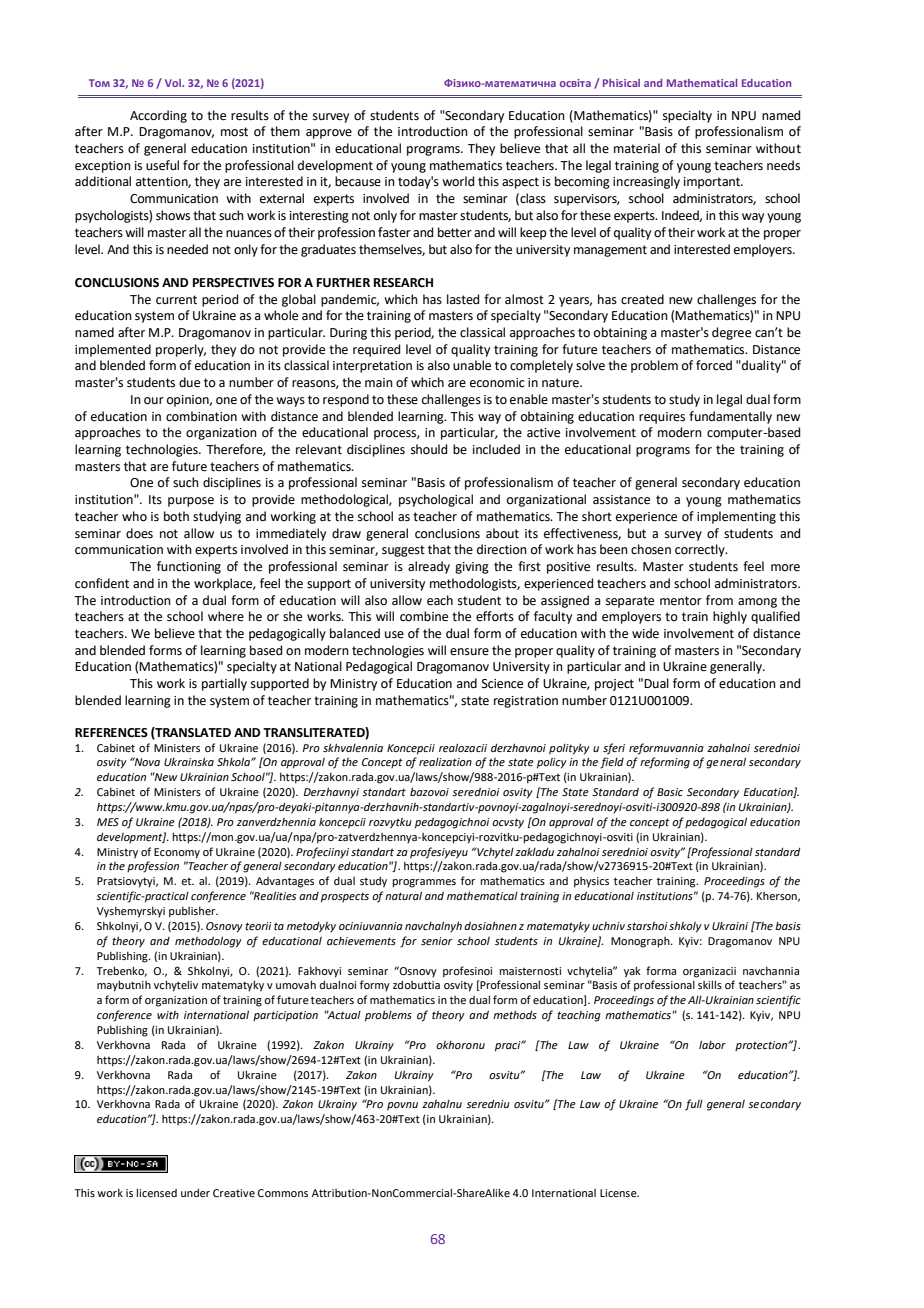 Image resolution: width=924 pixels, height=1308 pixels. Describe the element at coordinates (713, 183) in the screenshot. I see `important` at that location.
